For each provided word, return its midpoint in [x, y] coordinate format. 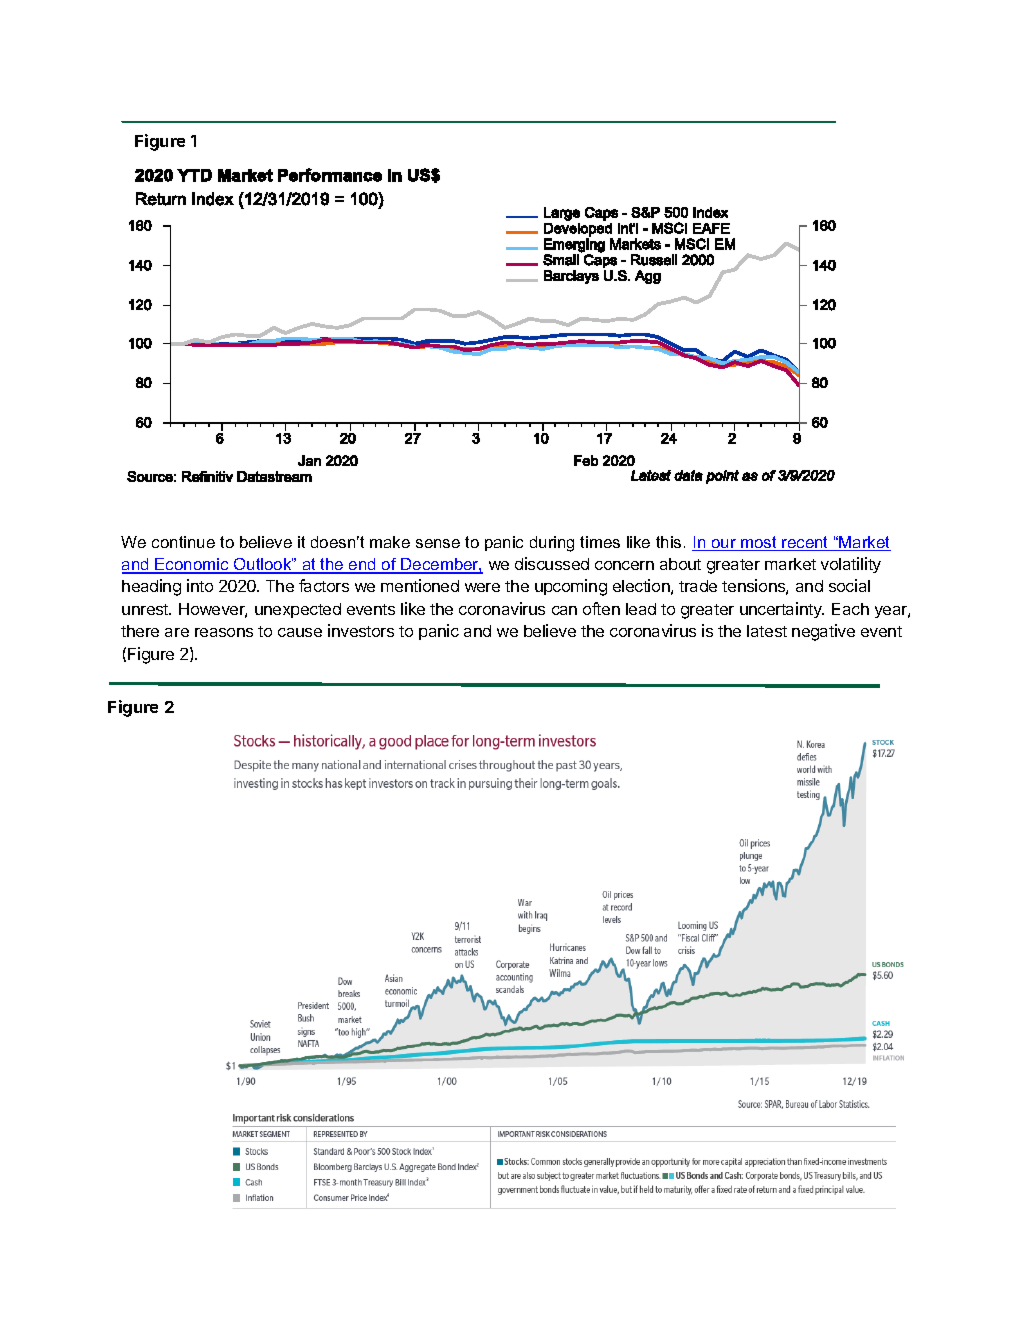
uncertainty [782, 610]
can [564, 610]
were [482, 587]
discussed [552, 563]
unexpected [298, 610]
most [759, 543]
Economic [192, 565]
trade [698, 586]
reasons [224, 632]
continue [183, 542]
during [552, 544]
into [200, 585]
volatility [851, 565]
